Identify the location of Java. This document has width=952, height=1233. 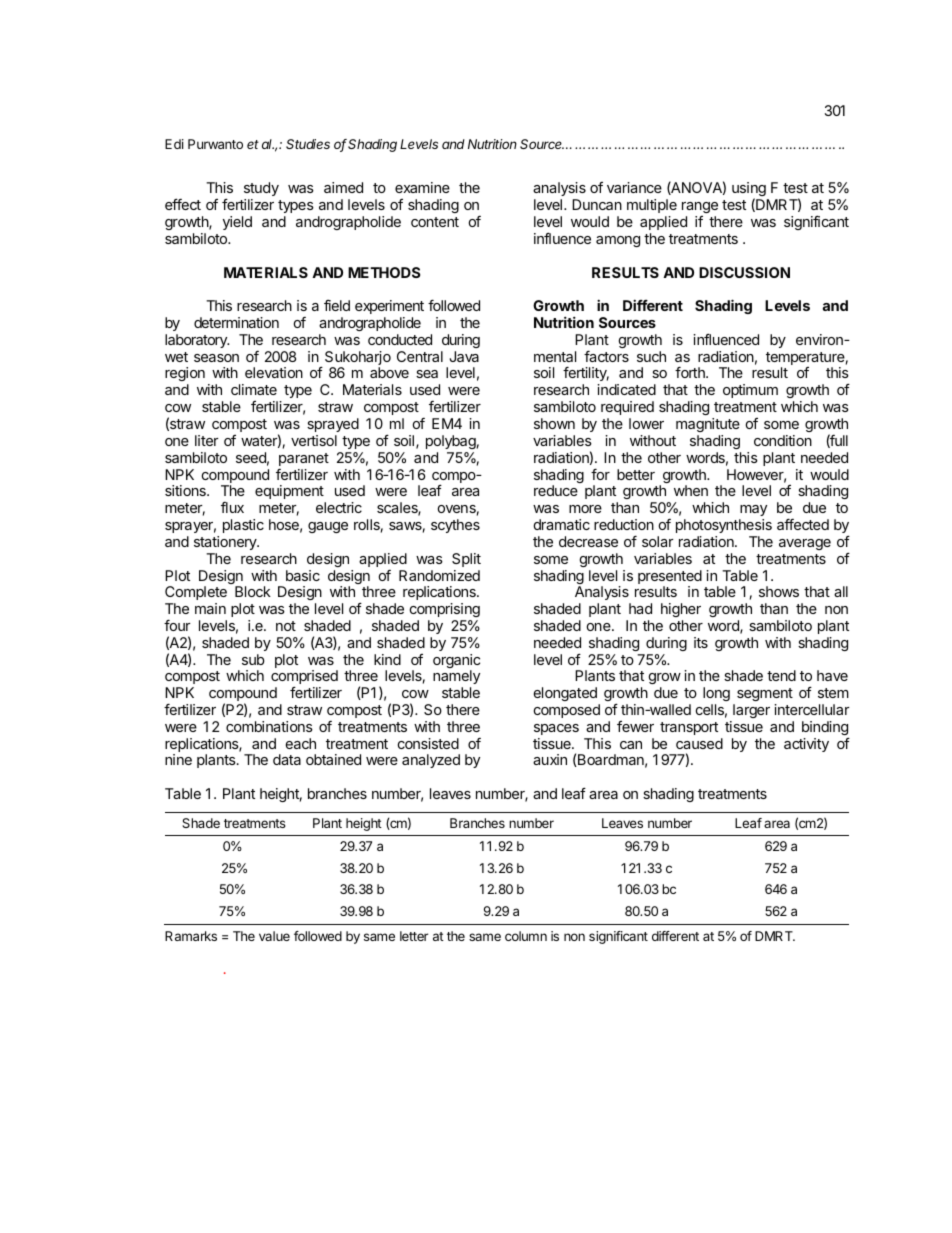
(464, 356).
